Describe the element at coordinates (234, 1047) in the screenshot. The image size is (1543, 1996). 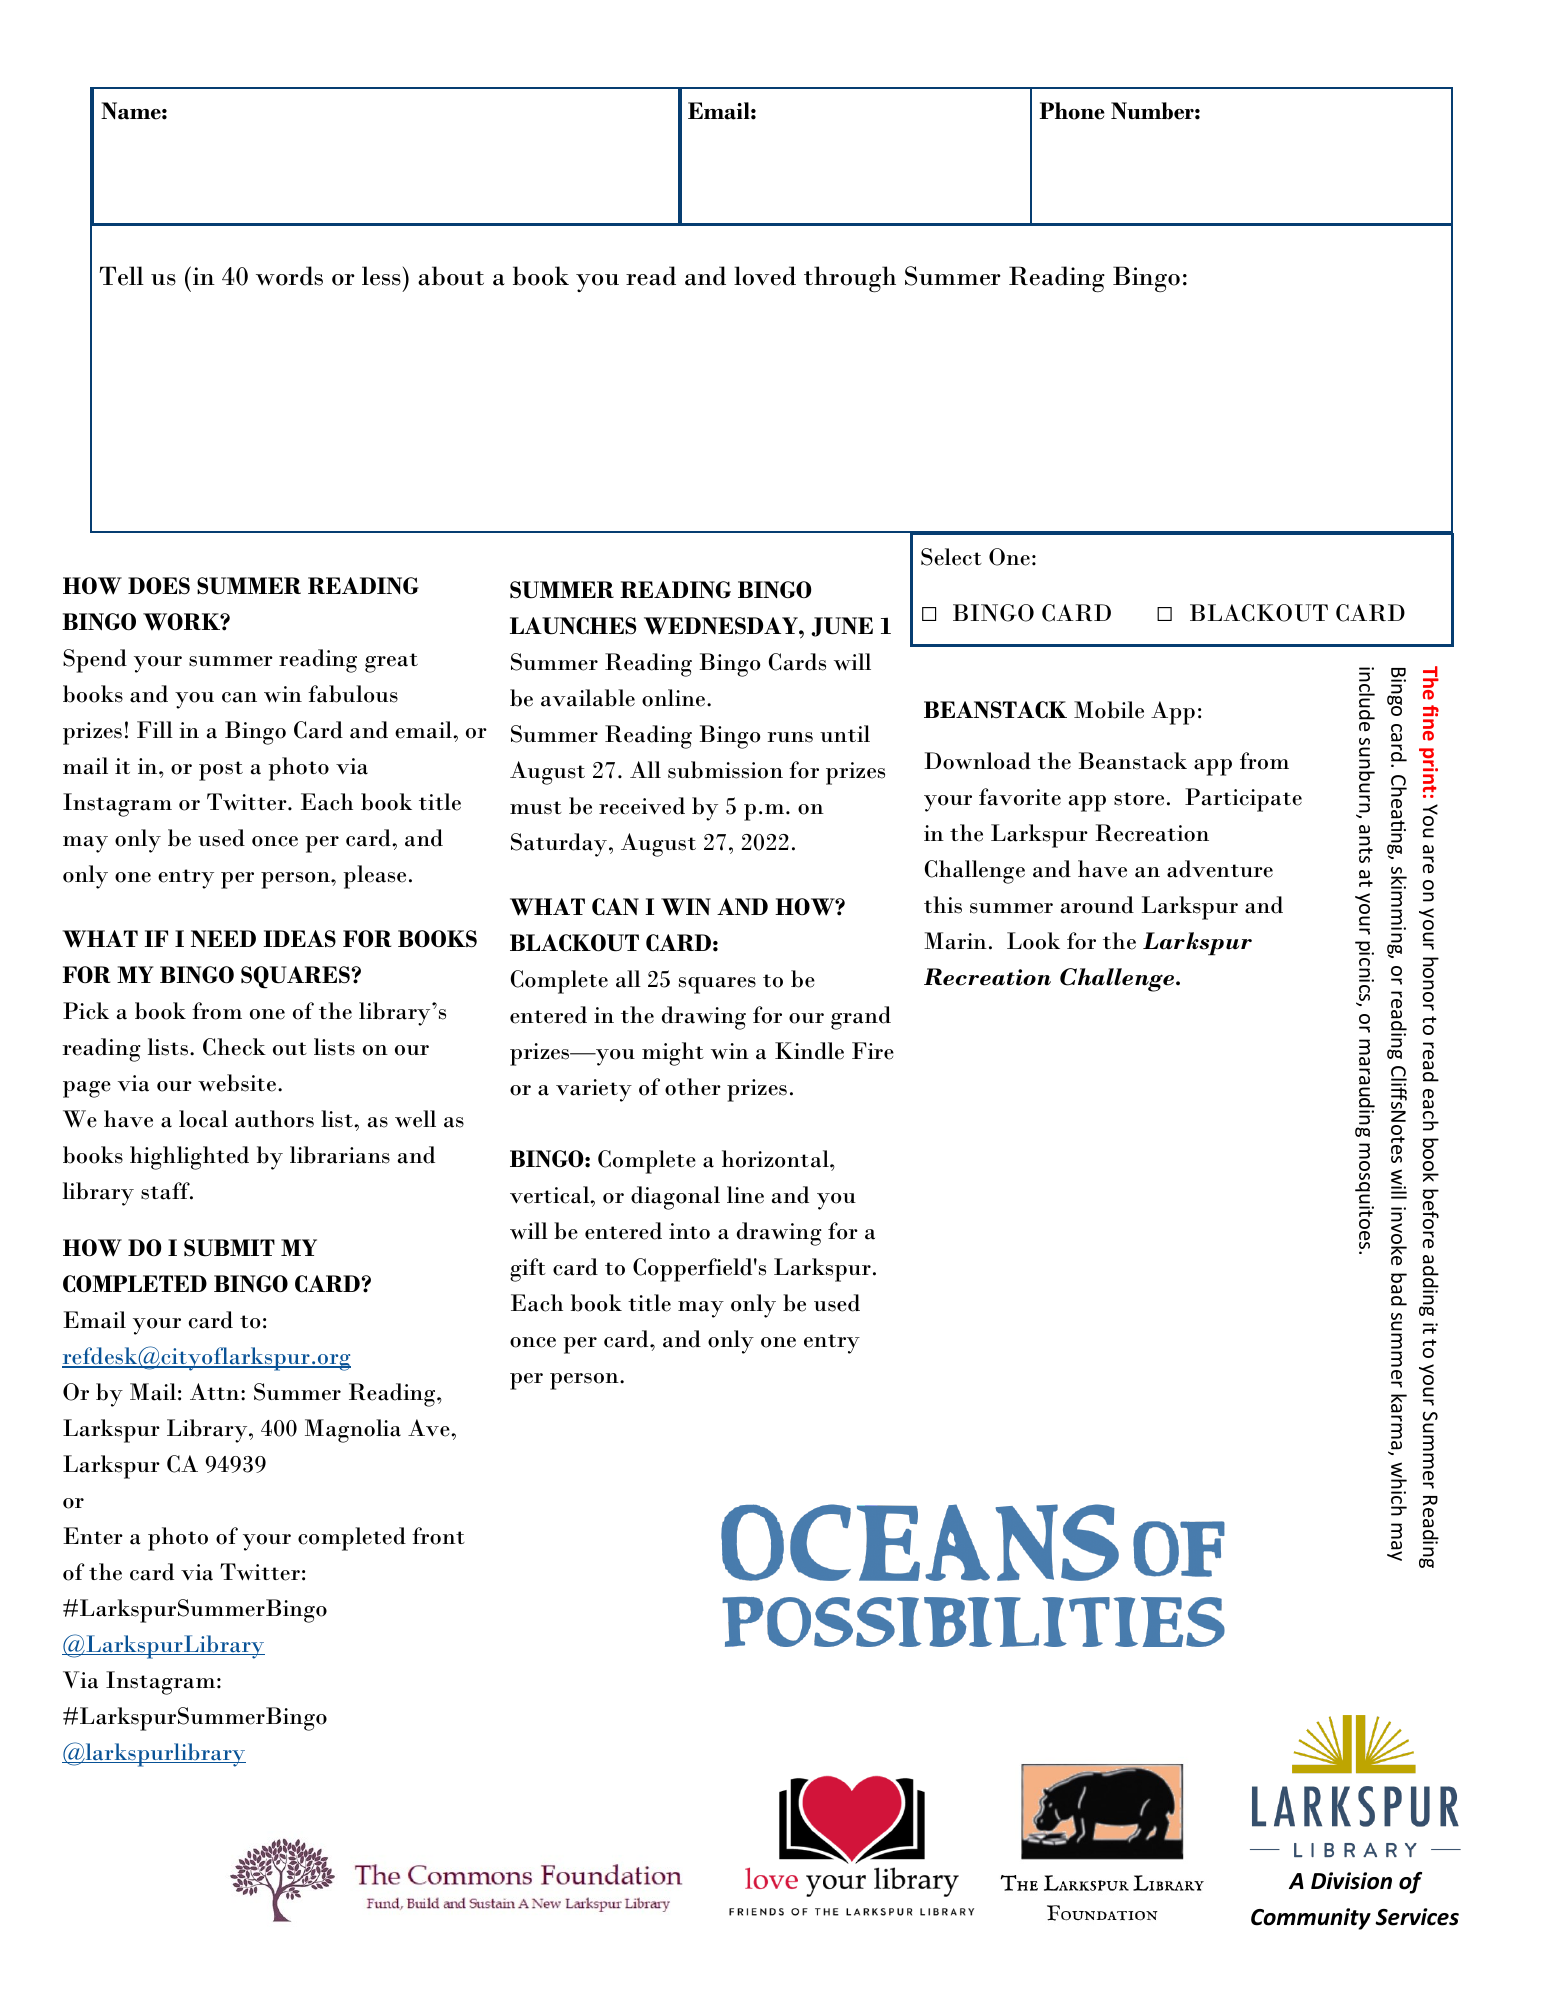
I see `Check` at that location.
